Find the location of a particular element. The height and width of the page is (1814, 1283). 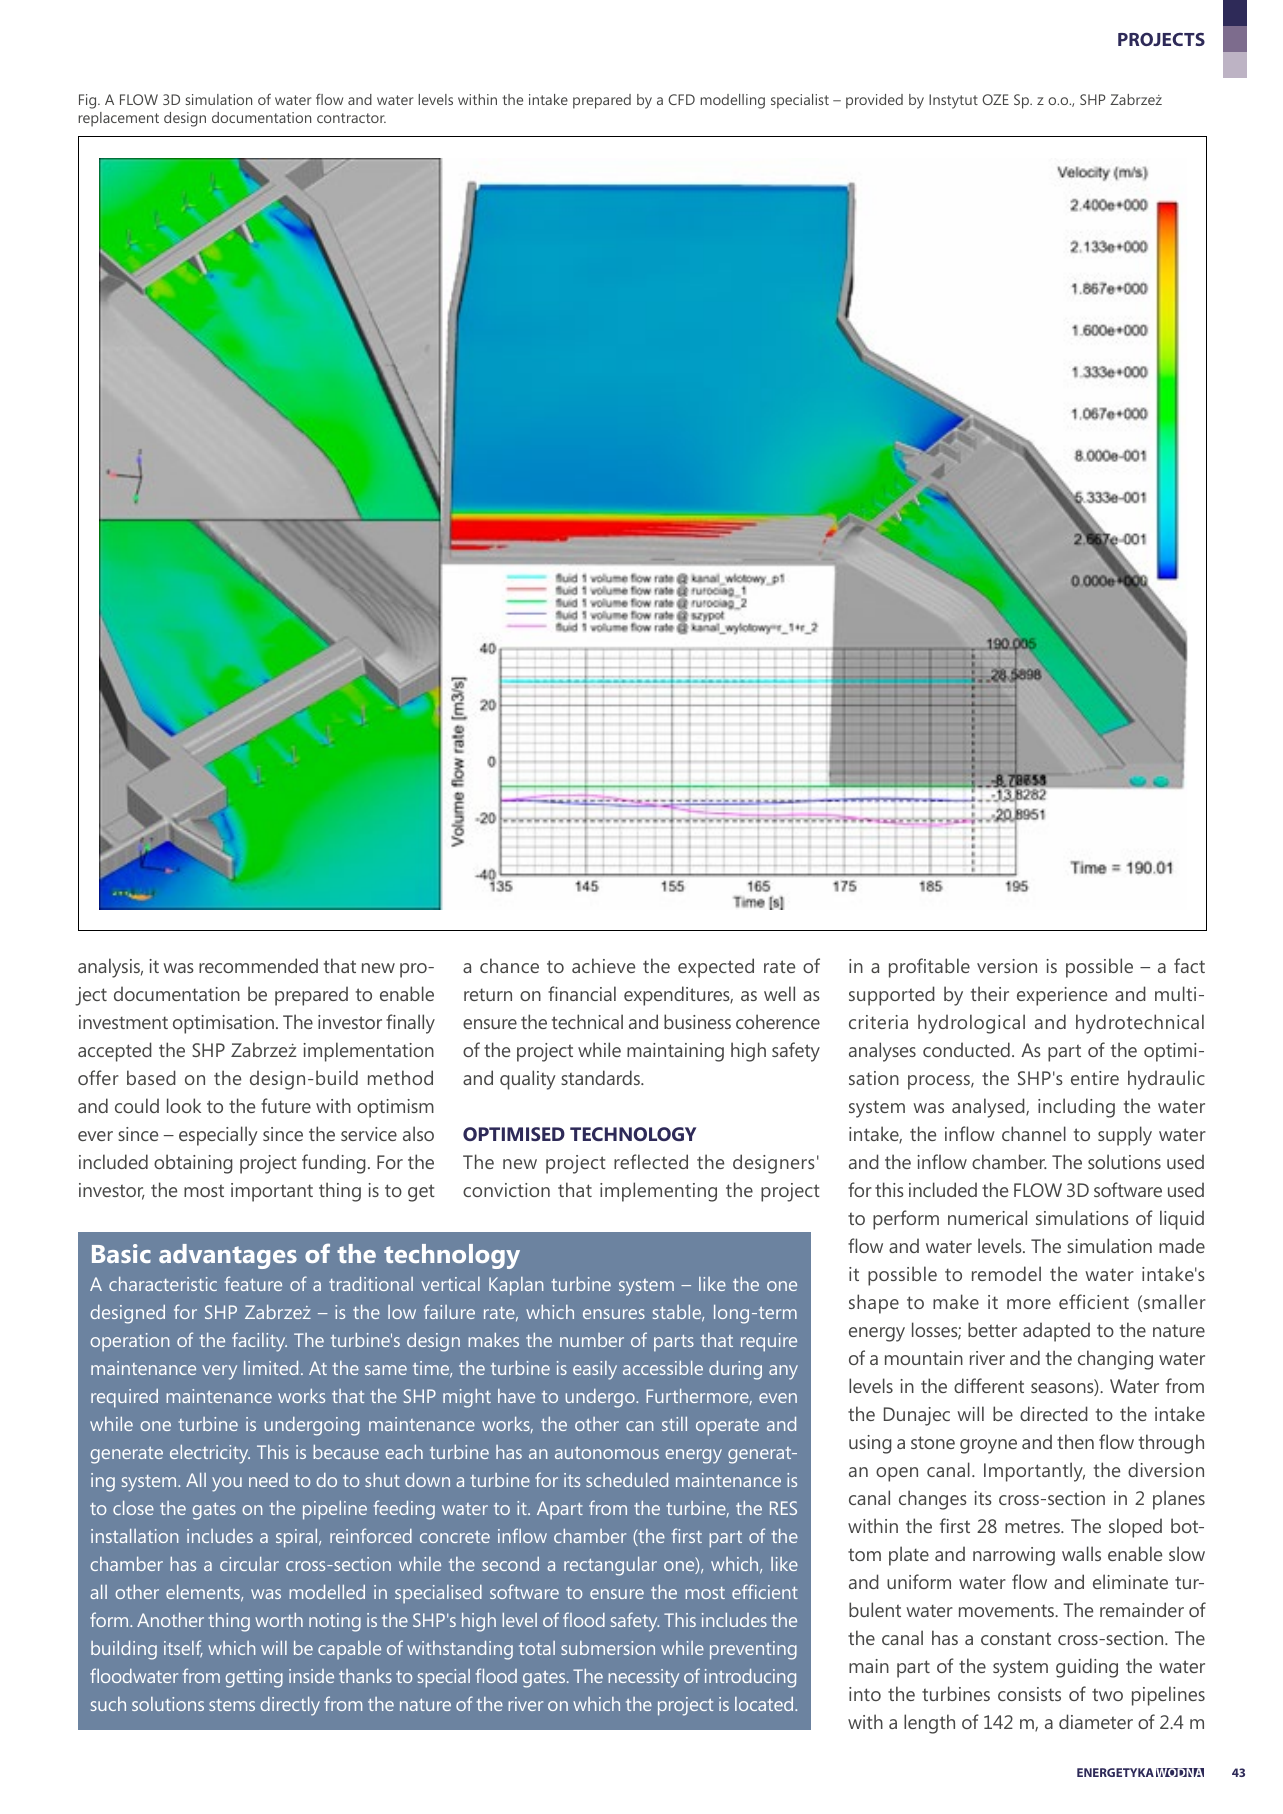

CFD is located at coordinates (681, 99).
